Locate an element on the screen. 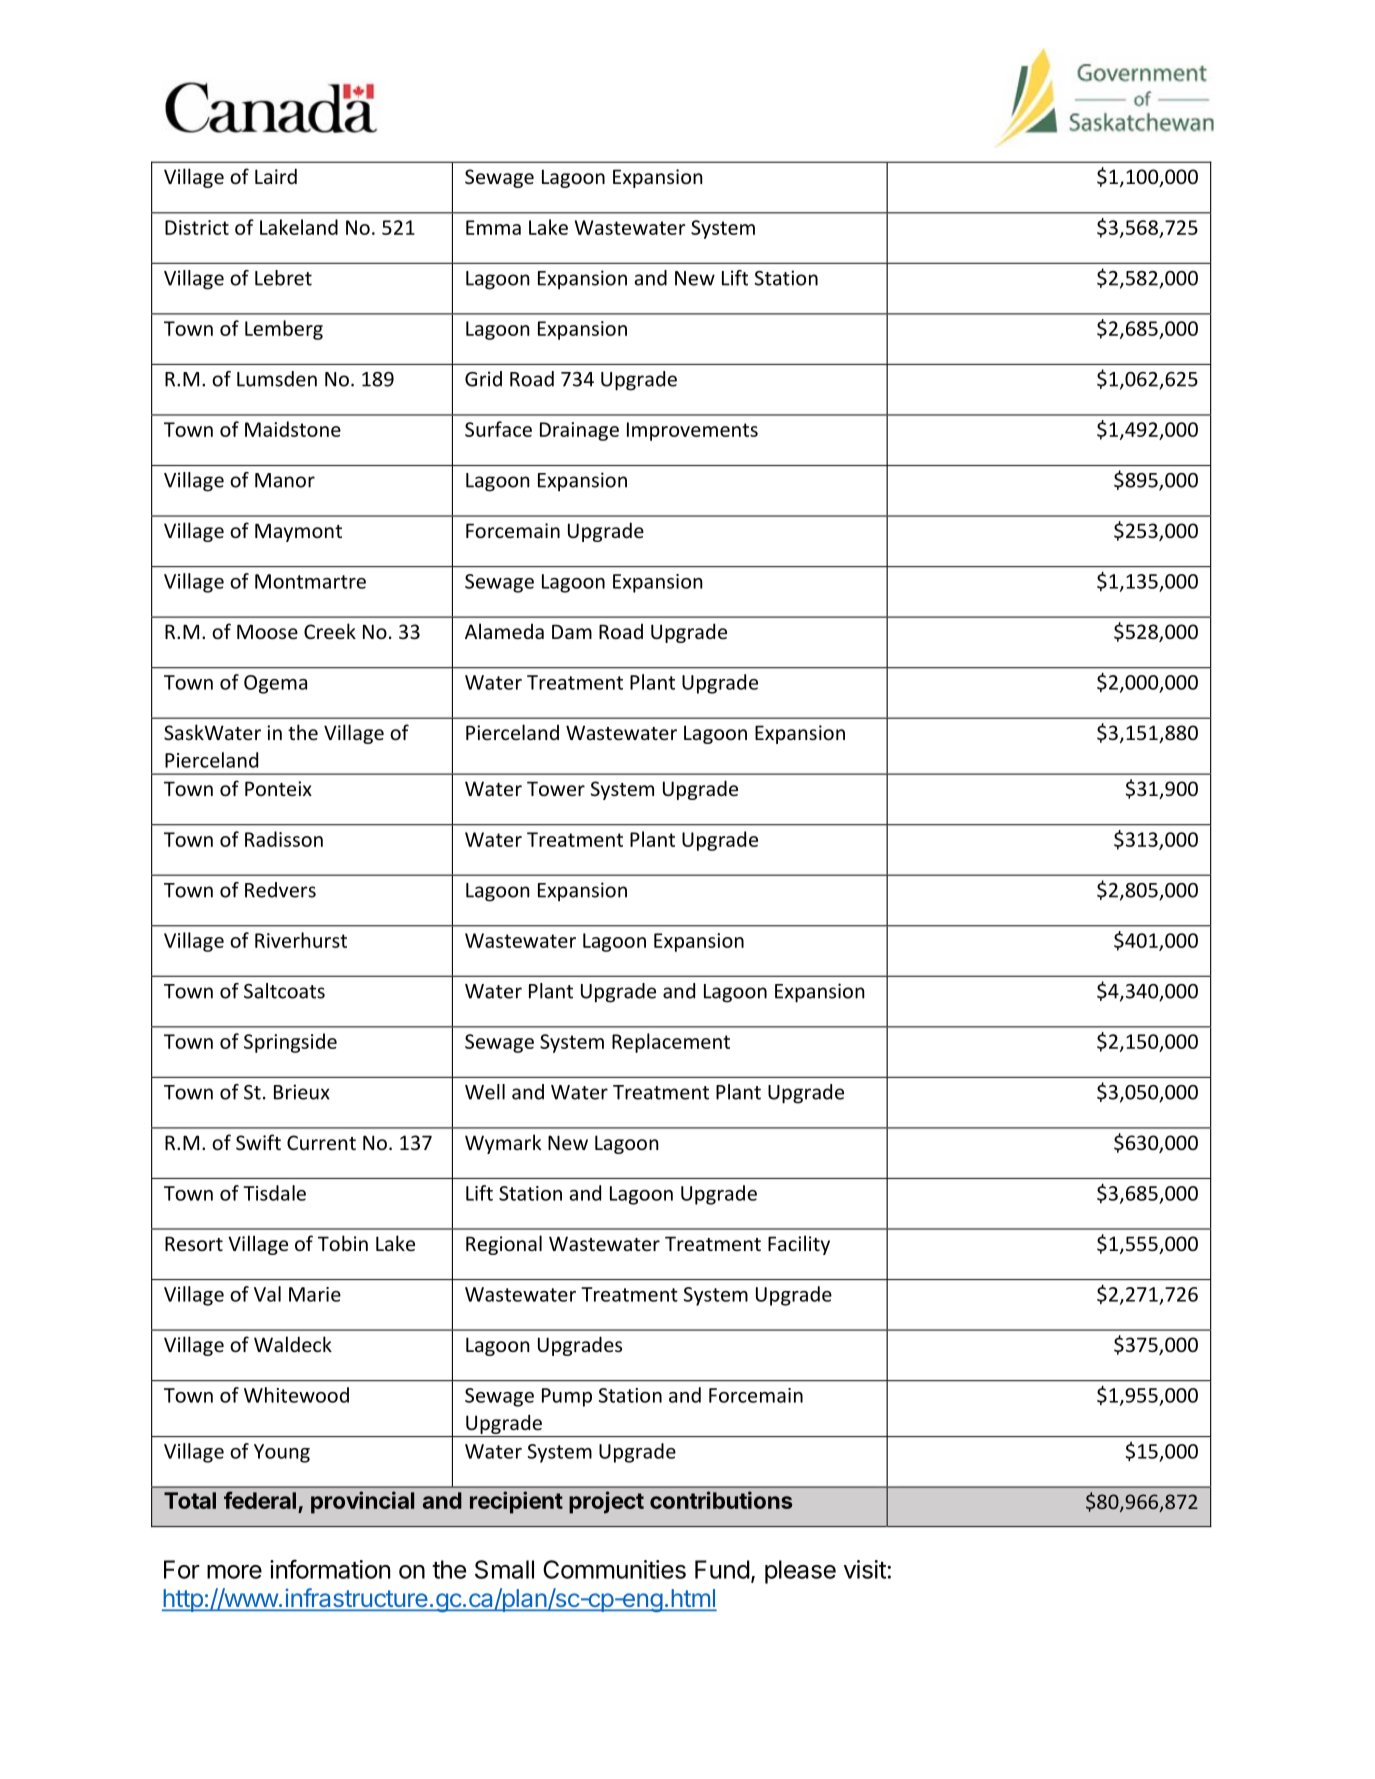 This screenshot has width=1375, height=1779. Improvements is located at coordinates (692, 431).
